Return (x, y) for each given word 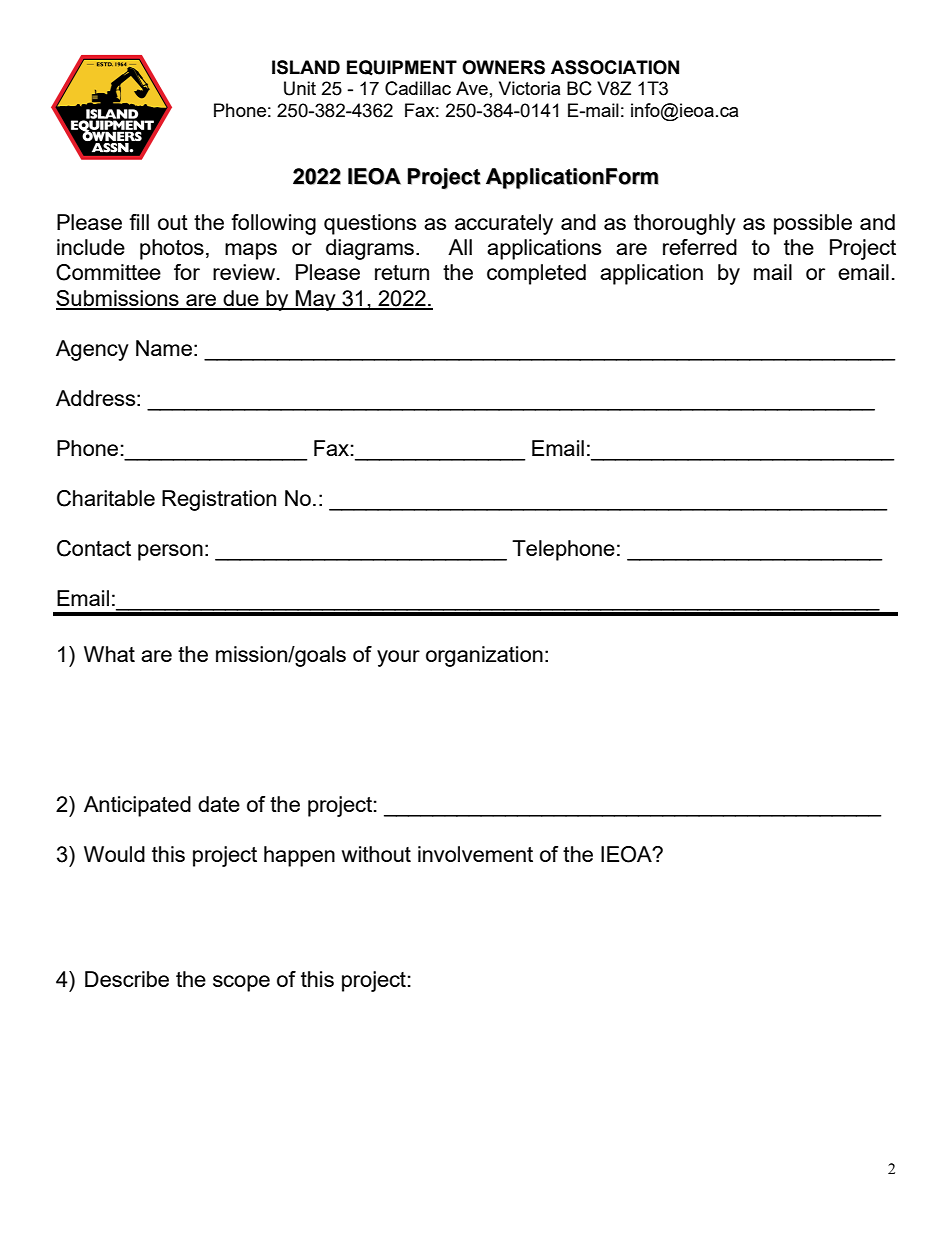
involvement (475, 854)
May (316, 300)
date (219, 804)
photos (172, 249)
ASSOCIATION (615, 67)
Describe (127, 979)
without (376, 854)
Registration (219, 500)
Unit (300, 88)
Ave (472, 88)
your (398, 658)
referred (700, 247)
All (460, 247)
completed (536, 274)
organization (484, 656)
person (170, 552)
